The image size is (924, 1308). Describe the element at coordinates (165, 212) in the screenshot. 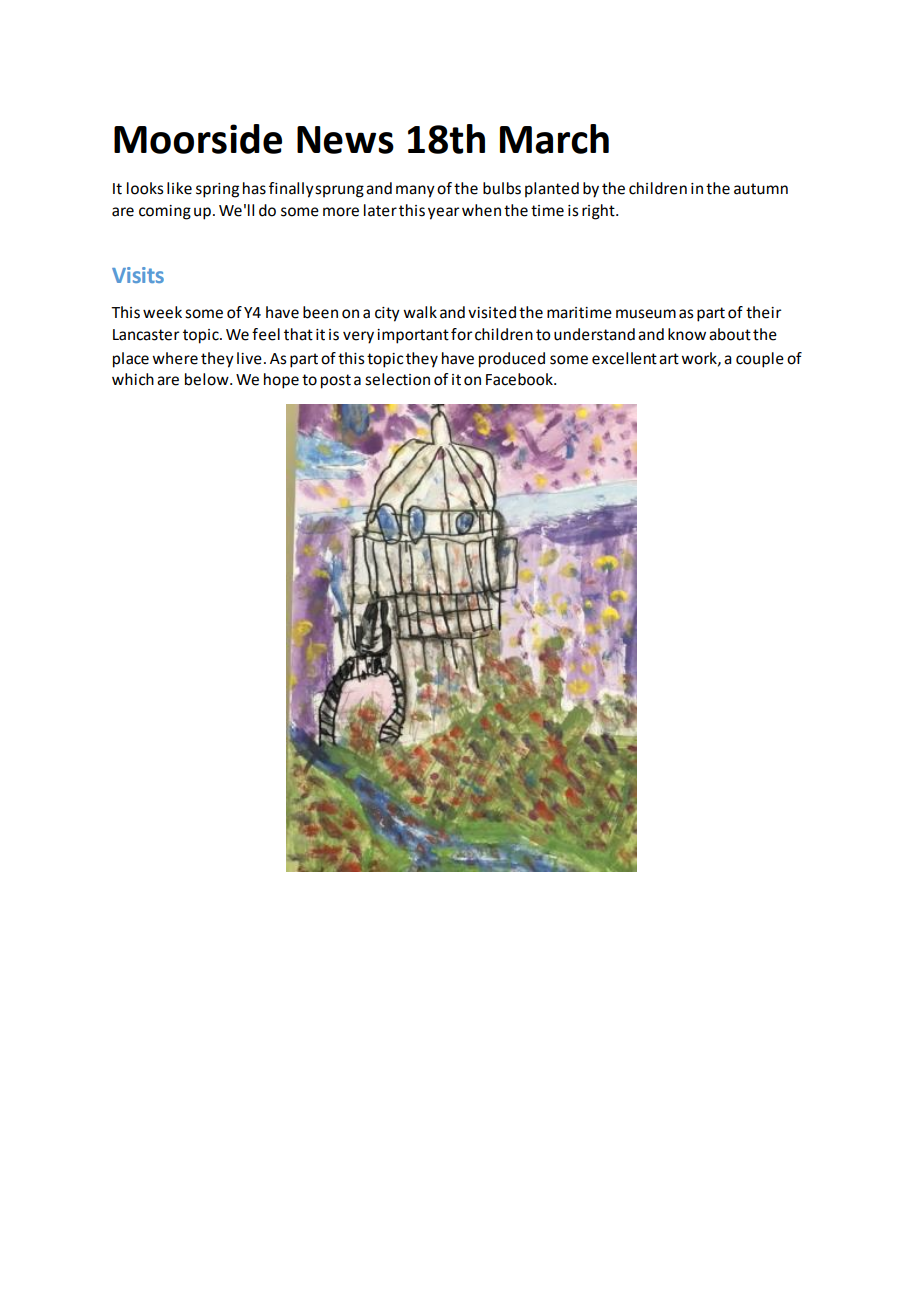

I see `coming` at that location.
